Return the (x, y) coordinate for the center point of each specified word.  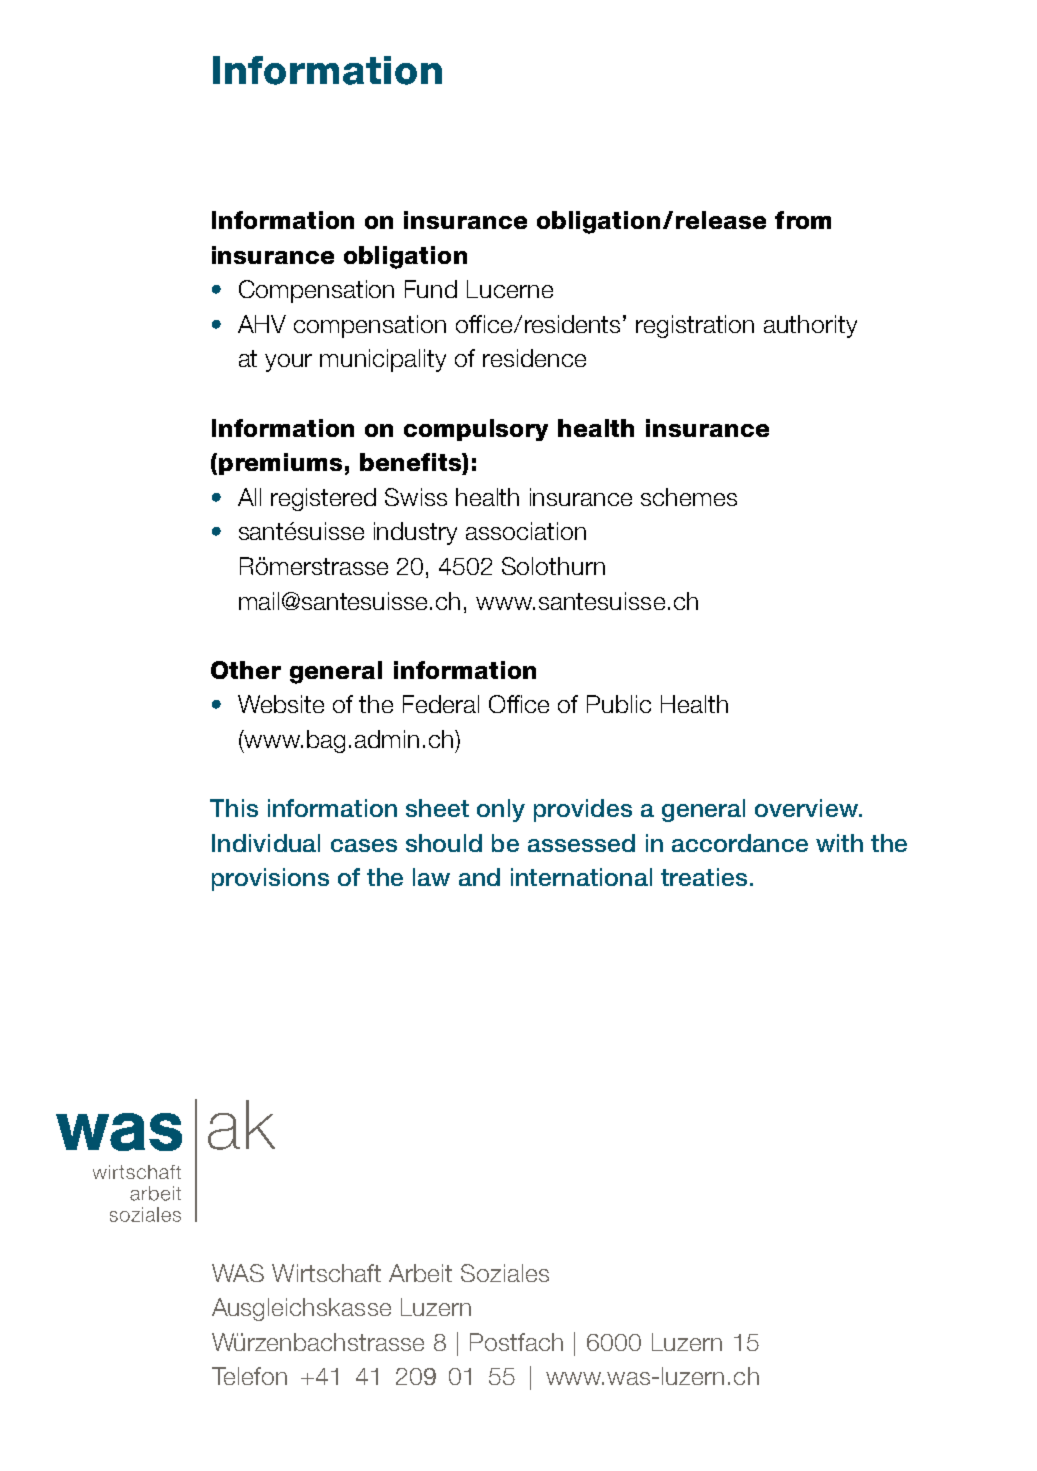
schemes (689, 497)
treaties (704, 877)
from (803, 220)
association (526, 531)
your (288, 363)
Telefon (249, 1376)
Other (246, 670)
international (581, 877)
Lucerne (510, 289)
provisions (270, 879)
